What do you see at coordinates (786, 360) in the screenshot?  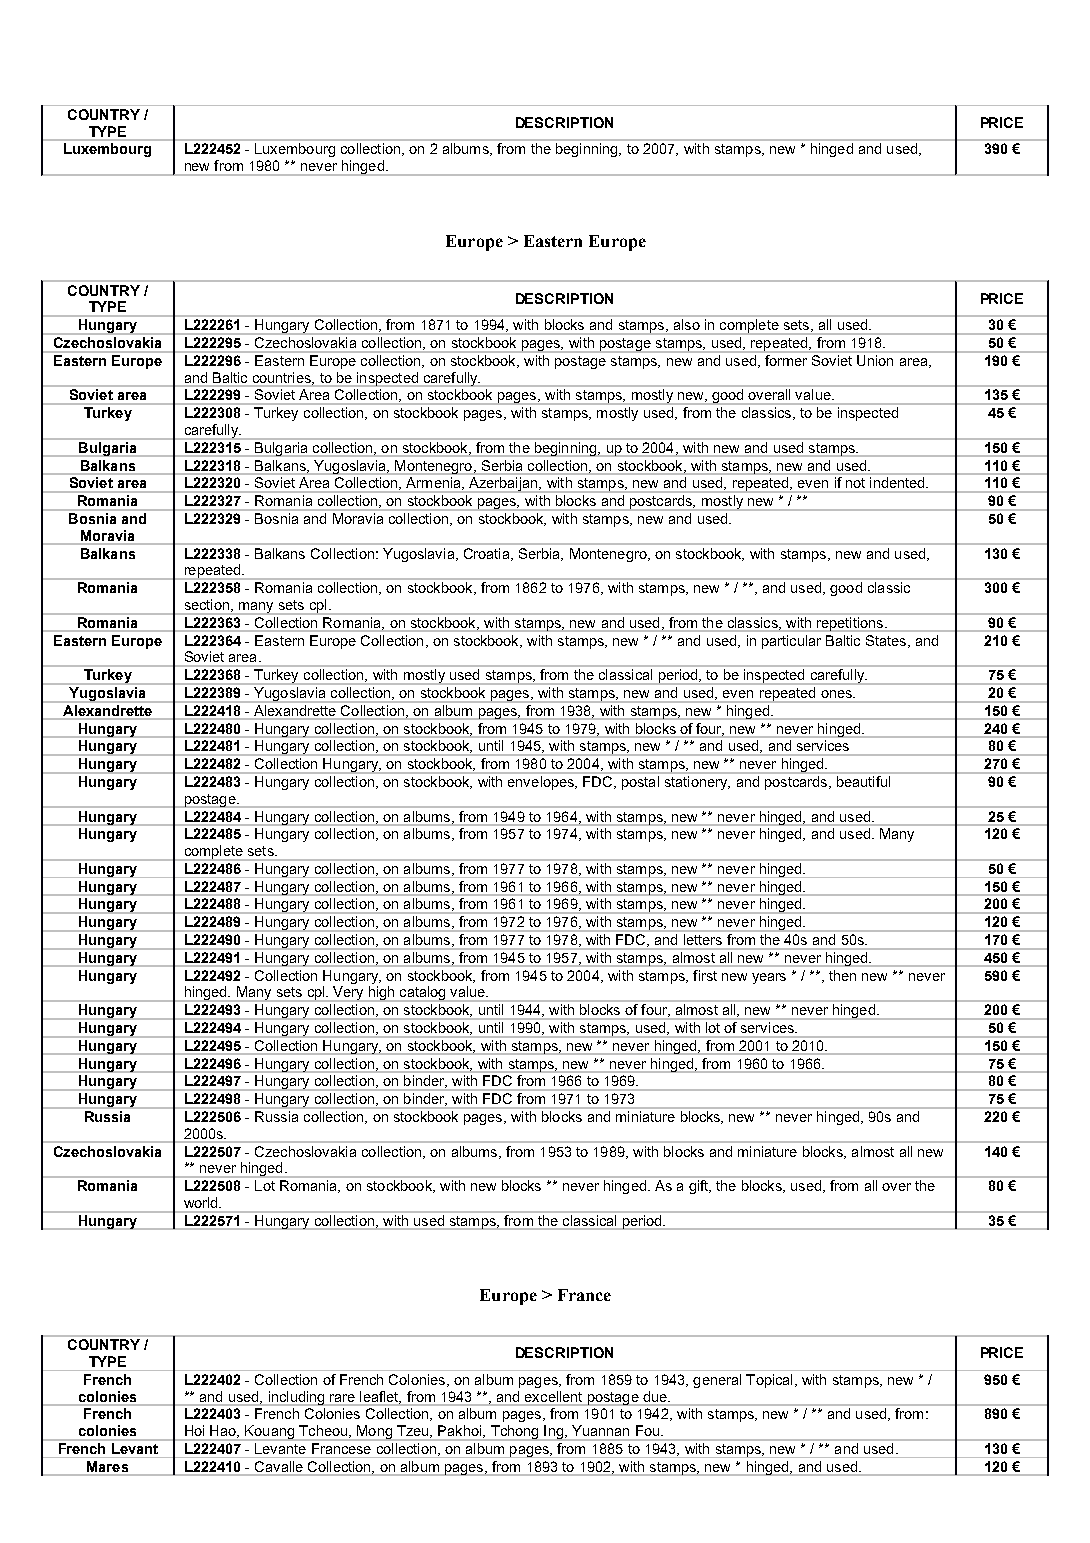 I see `former` at bounding box center [786, 360].
